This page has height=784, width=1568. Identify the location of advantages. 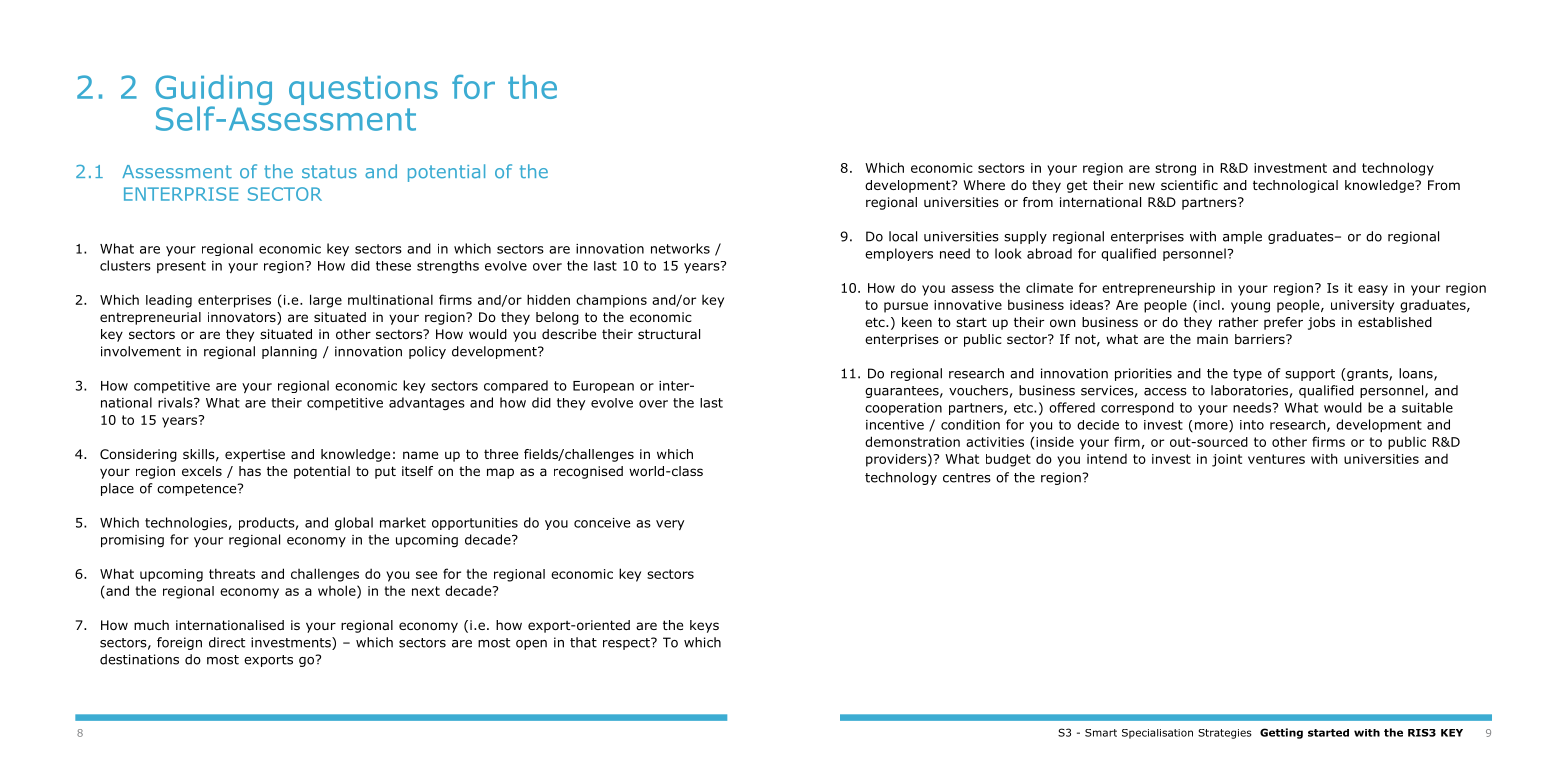
(427, 403).
